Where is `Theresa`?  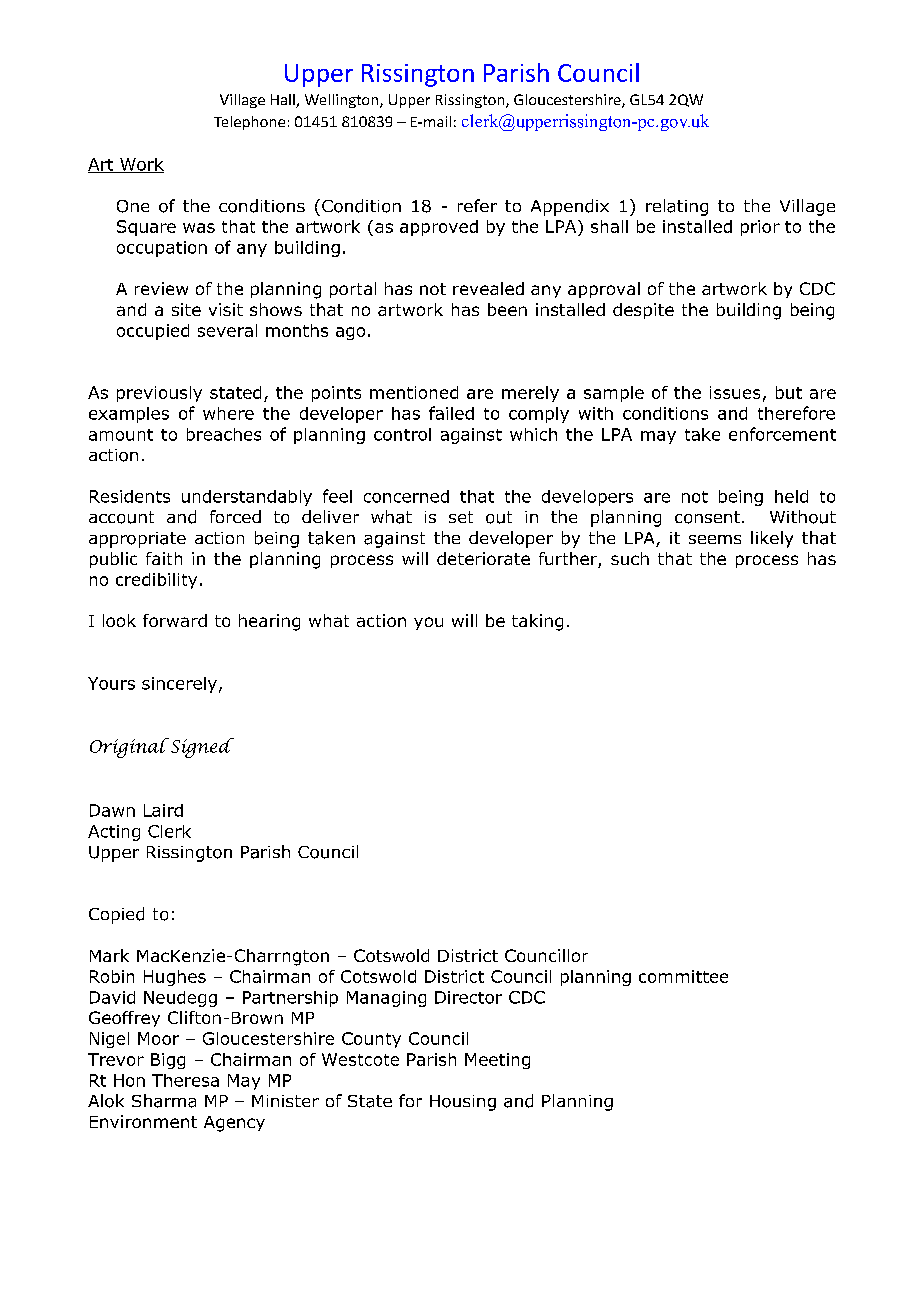
Theresa is located at coordinates (185, 1080).
